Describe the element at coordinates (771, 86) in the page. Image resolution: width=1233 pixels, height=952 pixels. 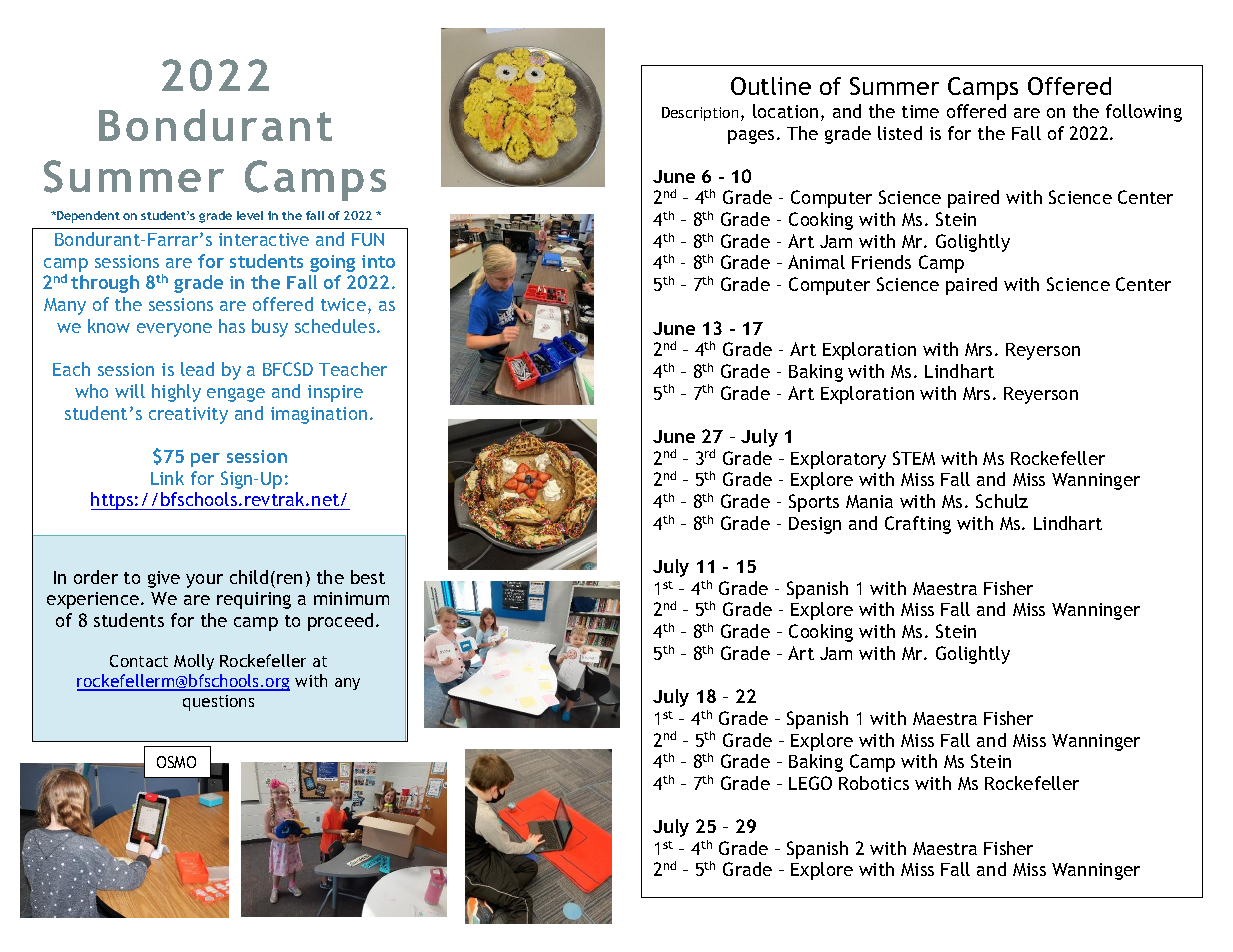
I see `Outline` at that location.
